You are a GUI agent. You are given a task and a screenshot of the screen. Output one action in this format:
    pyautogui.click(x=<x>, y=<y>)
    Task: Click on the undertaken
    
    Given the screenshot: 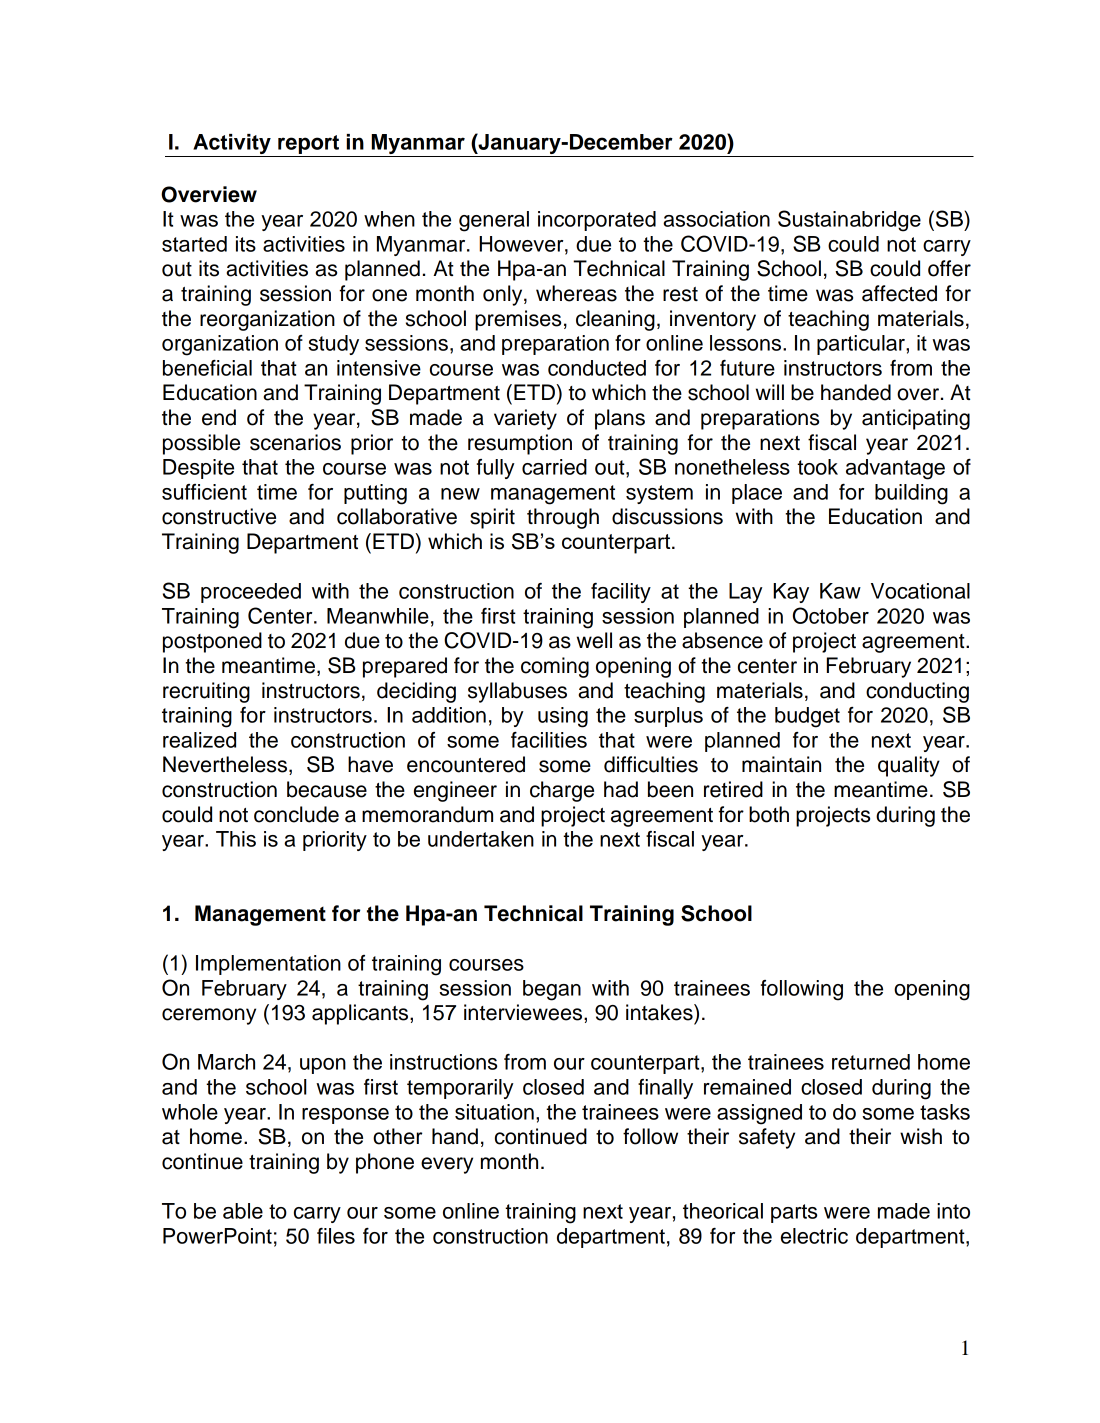 What is the action you would take?
    pyautogui.click(x=481, y=839)
